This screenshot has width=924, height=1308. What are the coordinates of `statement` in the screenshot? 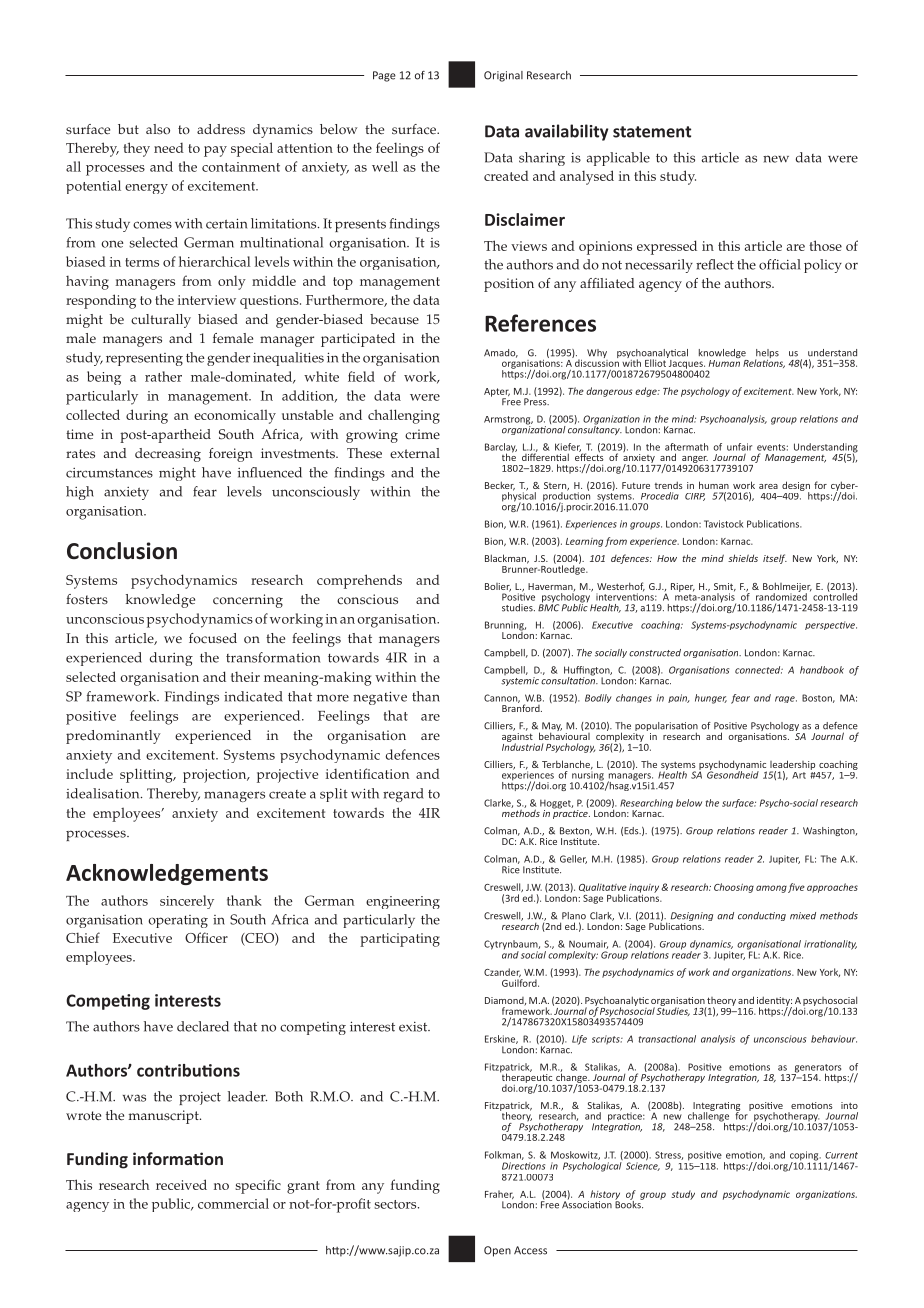 It's located at (652, 132).
